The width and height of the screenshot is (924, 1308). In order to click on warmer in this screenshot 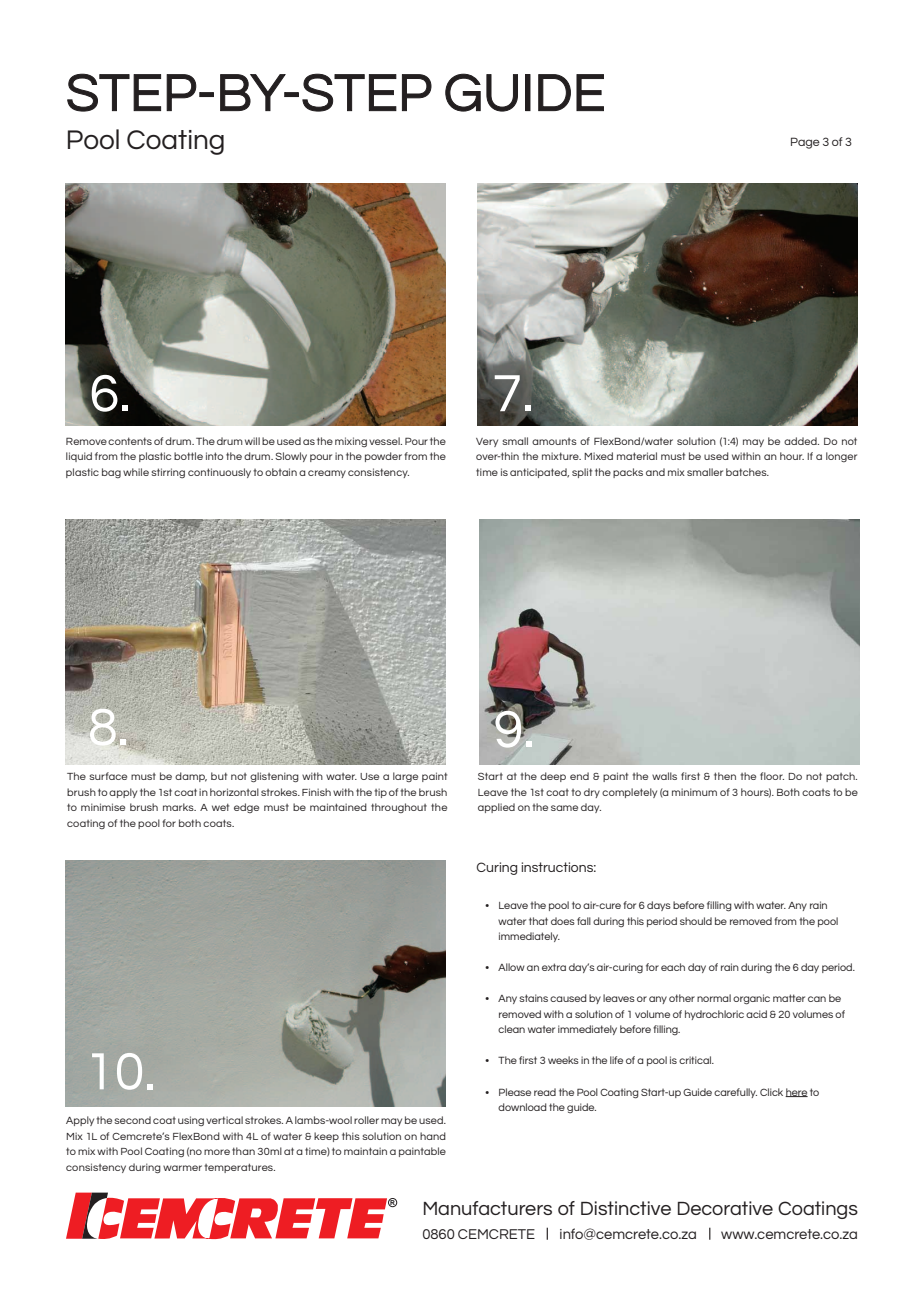, I will do `click(182, 1168)`.
